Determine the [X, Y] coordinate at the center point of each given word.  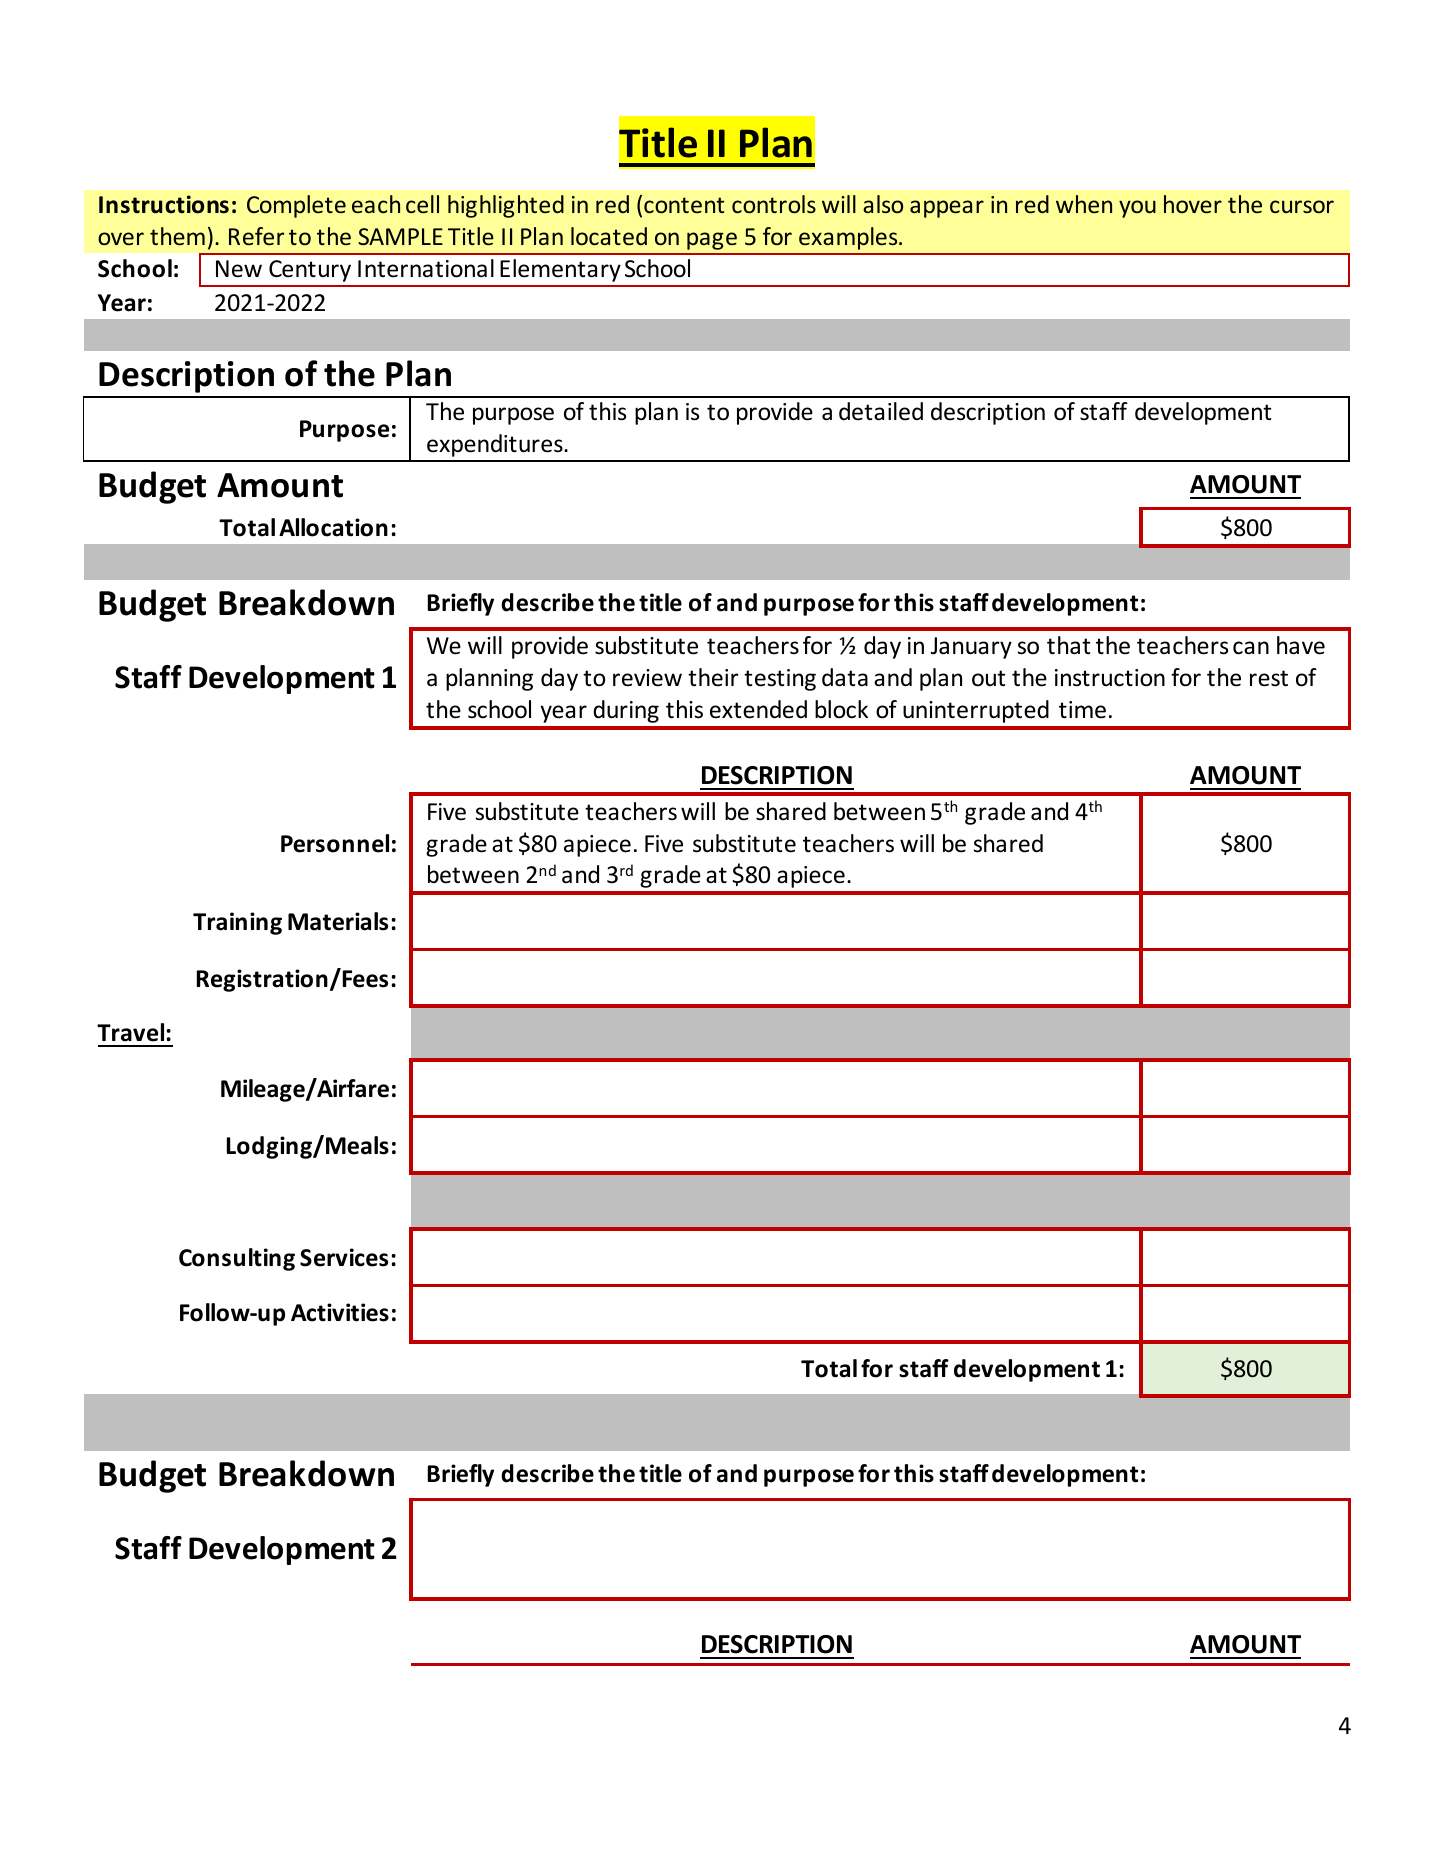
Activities [340, 1312]
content [684, 205]
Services [344, 1257]
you [1137, 209]
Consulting [237, 1259]
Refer [256, 236]
